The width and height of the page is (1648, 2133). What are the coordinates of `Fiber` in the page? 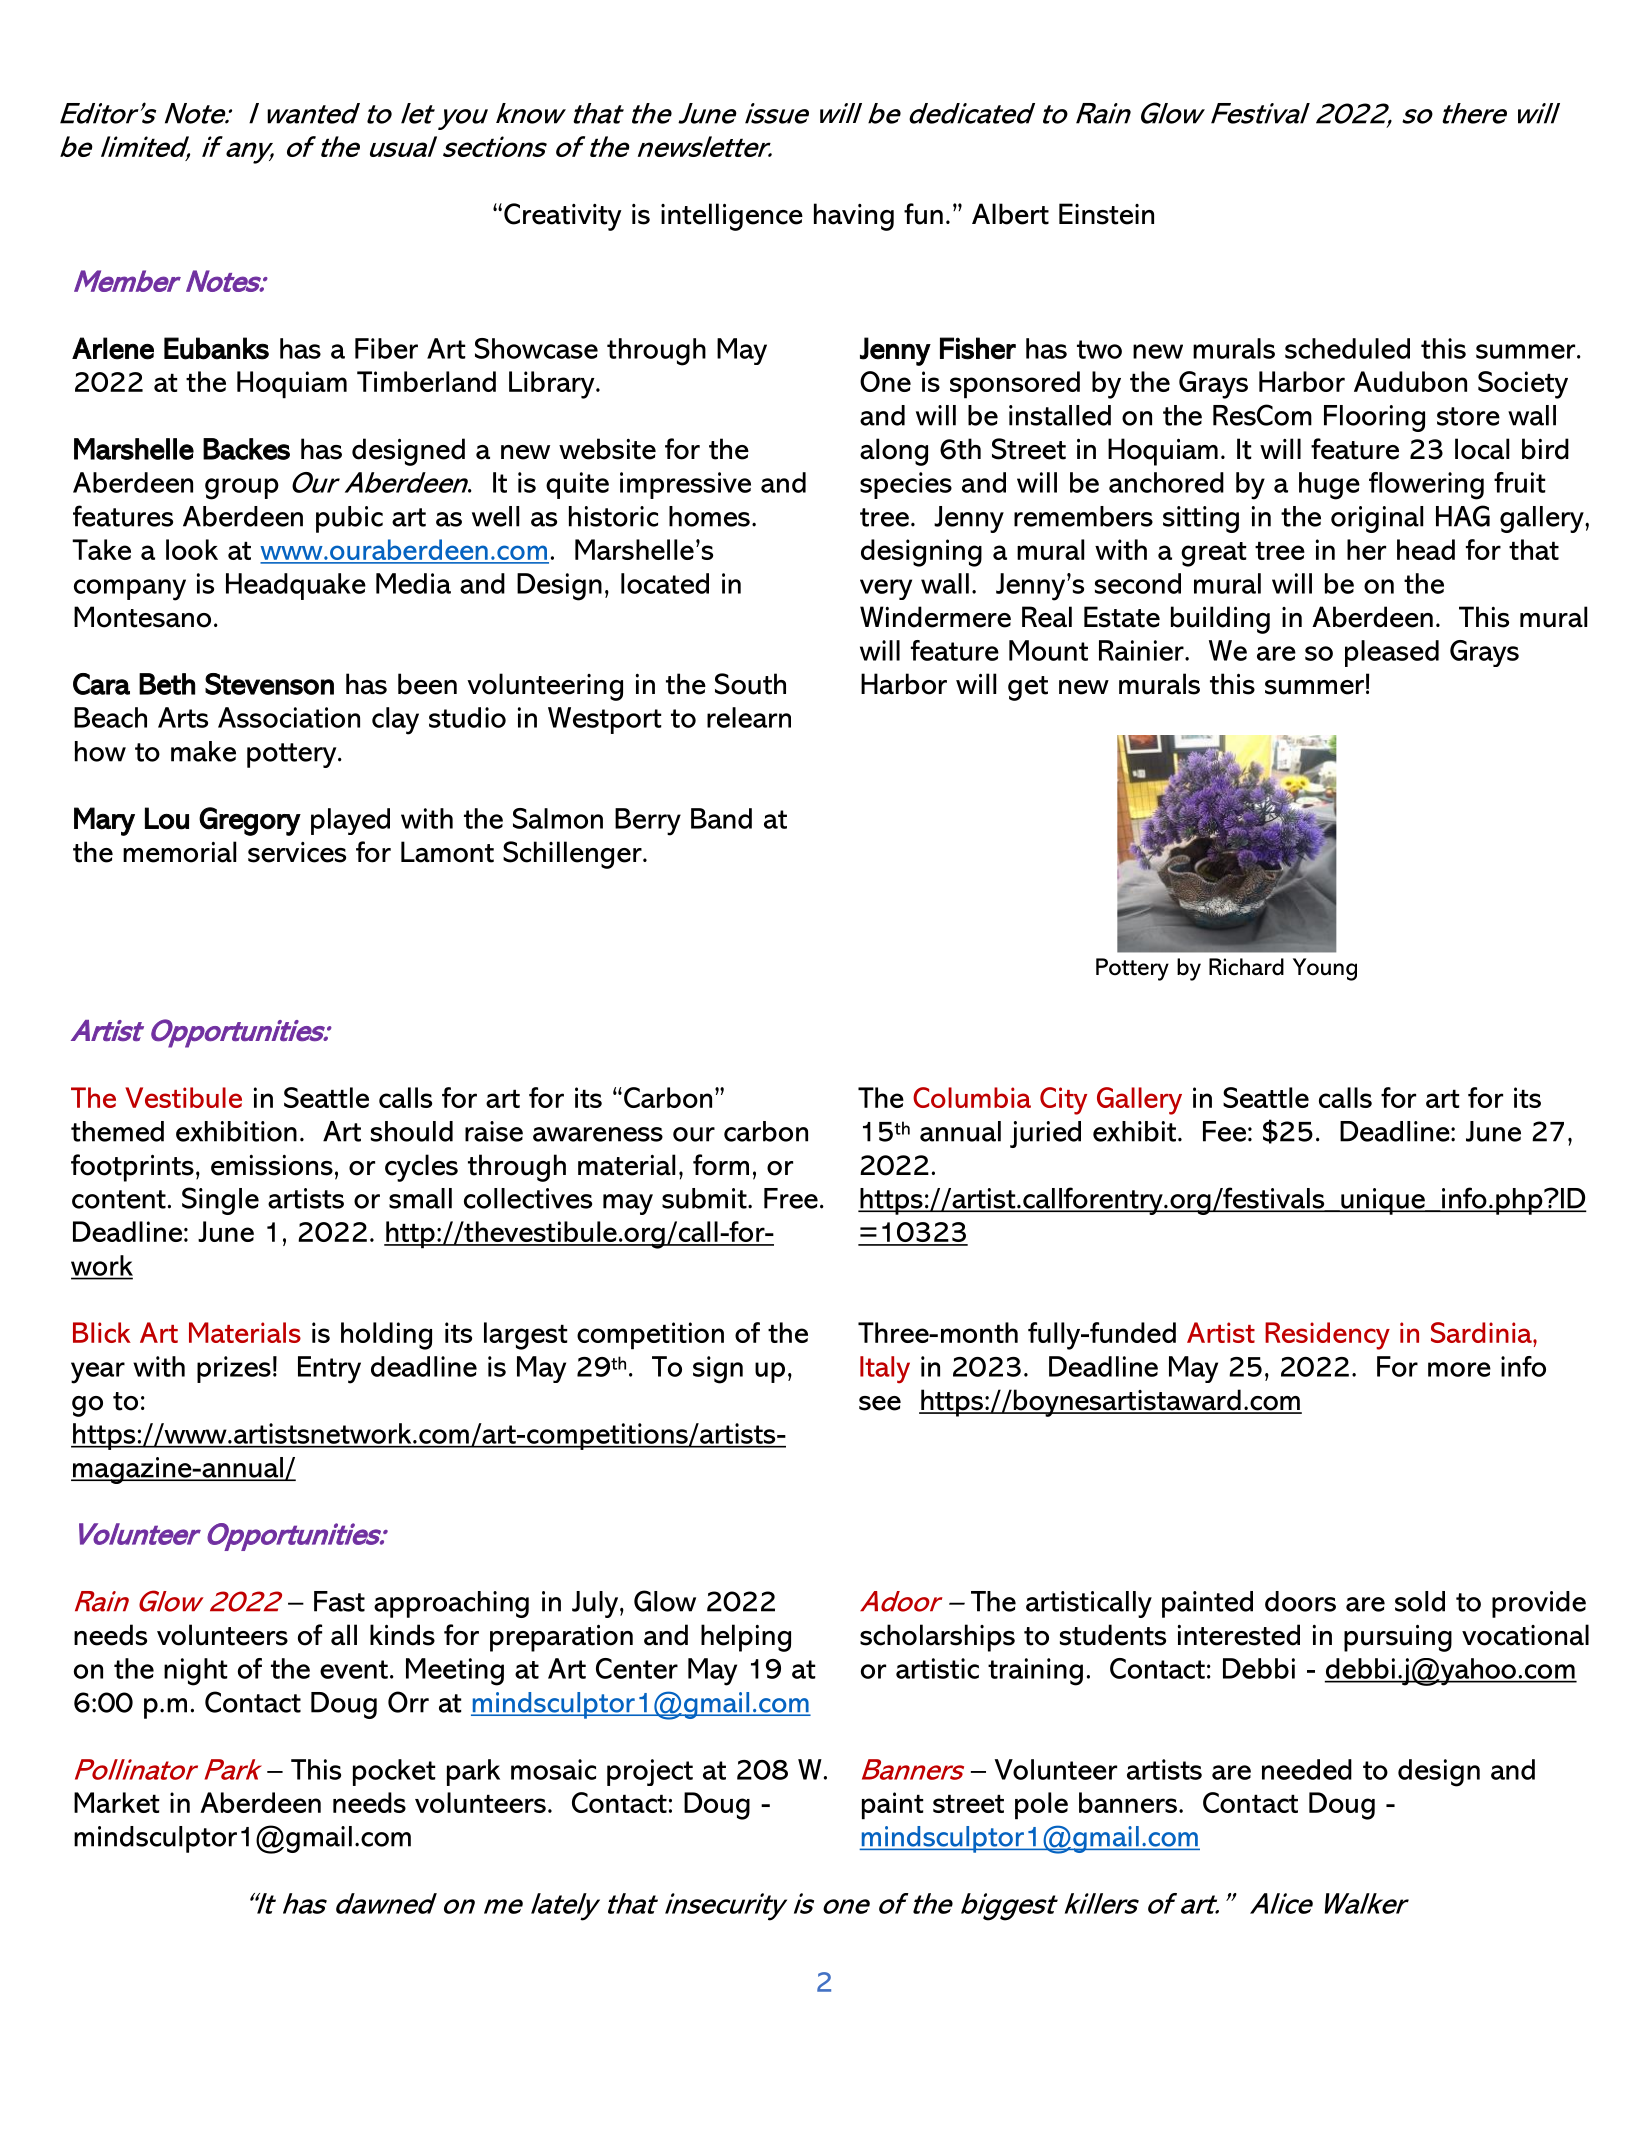 It's located at (386, 348).
